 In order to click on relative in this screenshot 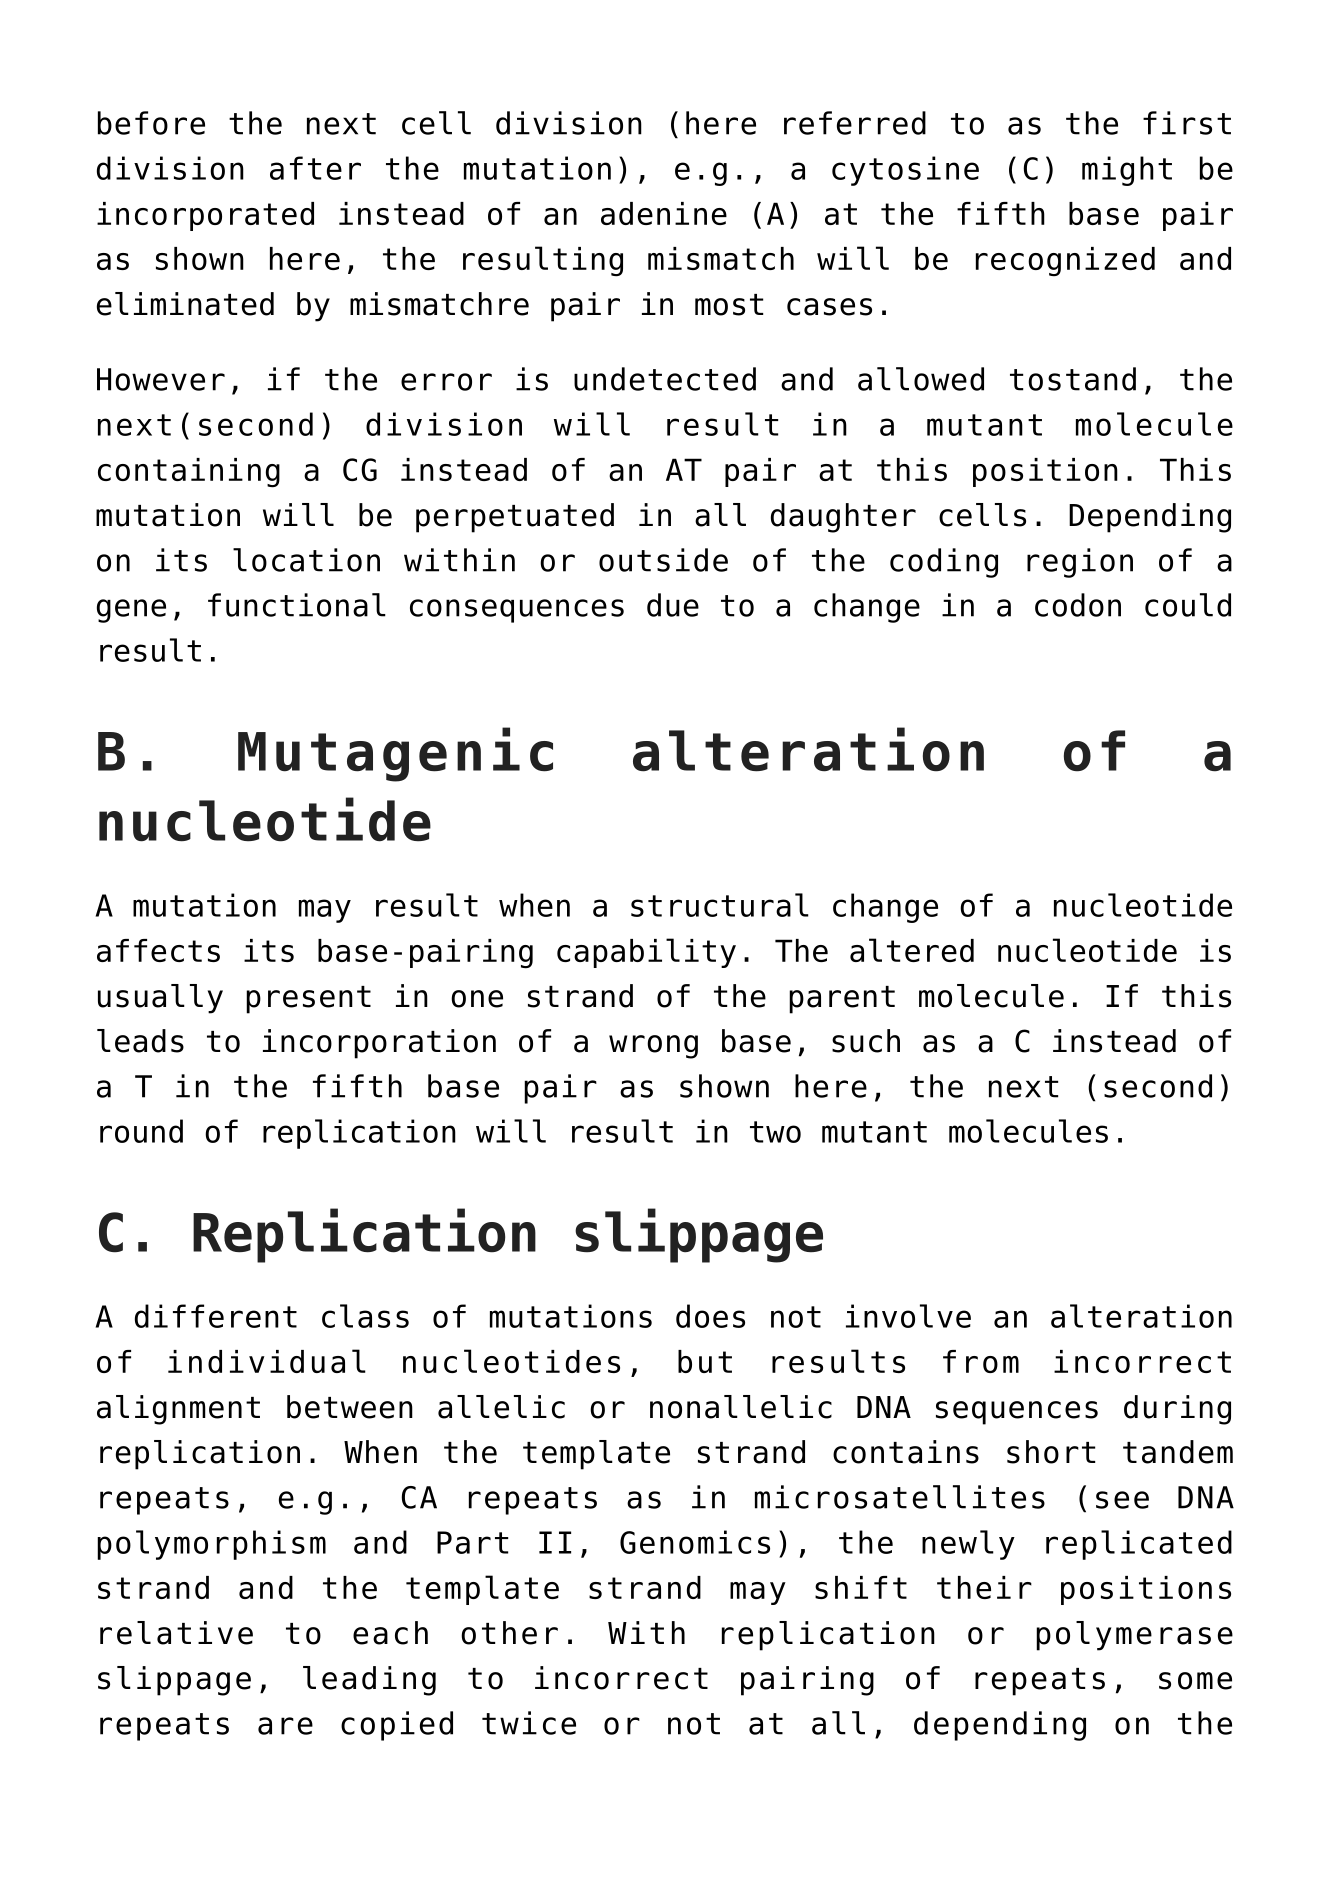, I will do `click(176, 1633)`.
